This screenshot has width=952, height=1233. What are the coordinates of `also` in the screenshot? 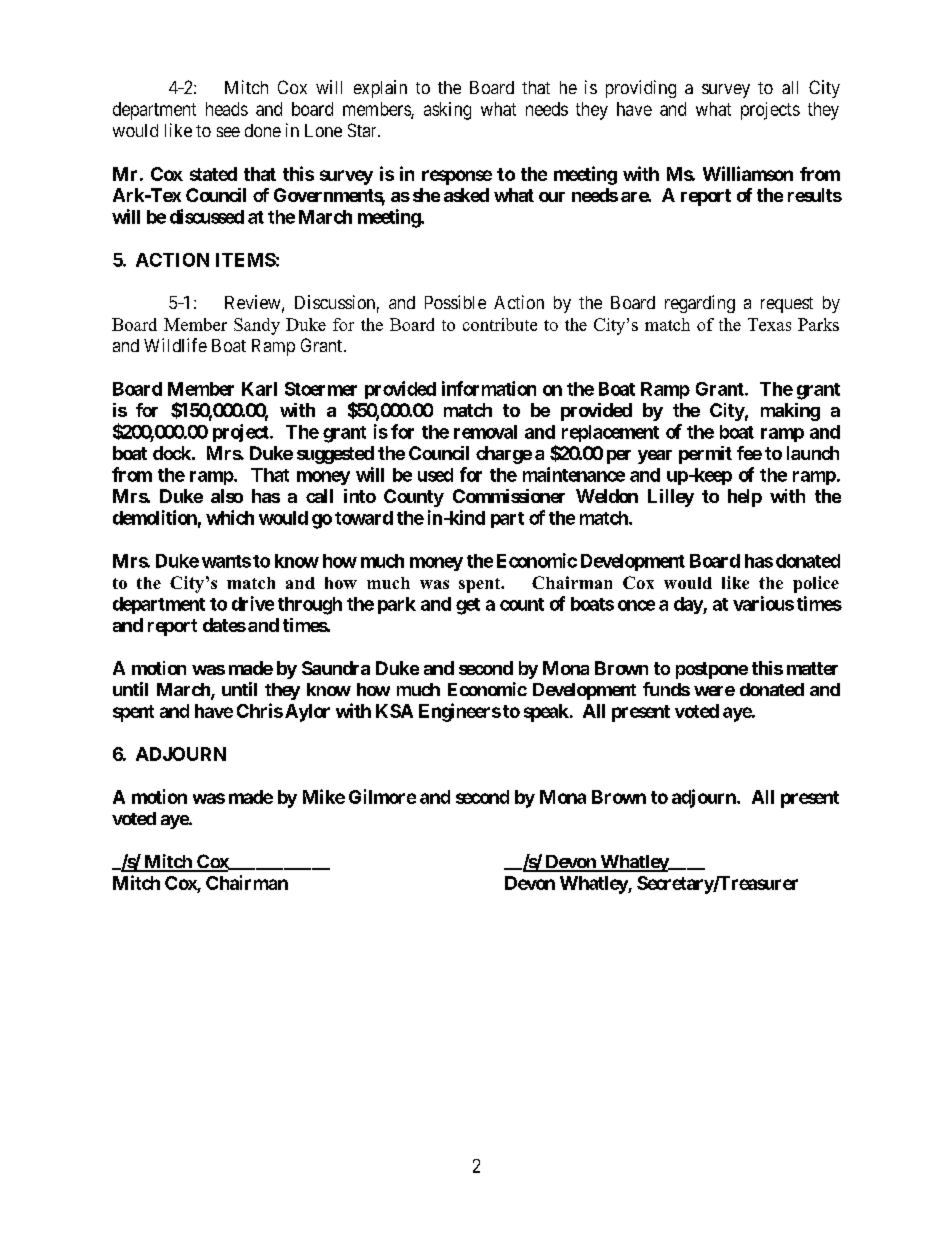 It's located at (227, 496).
